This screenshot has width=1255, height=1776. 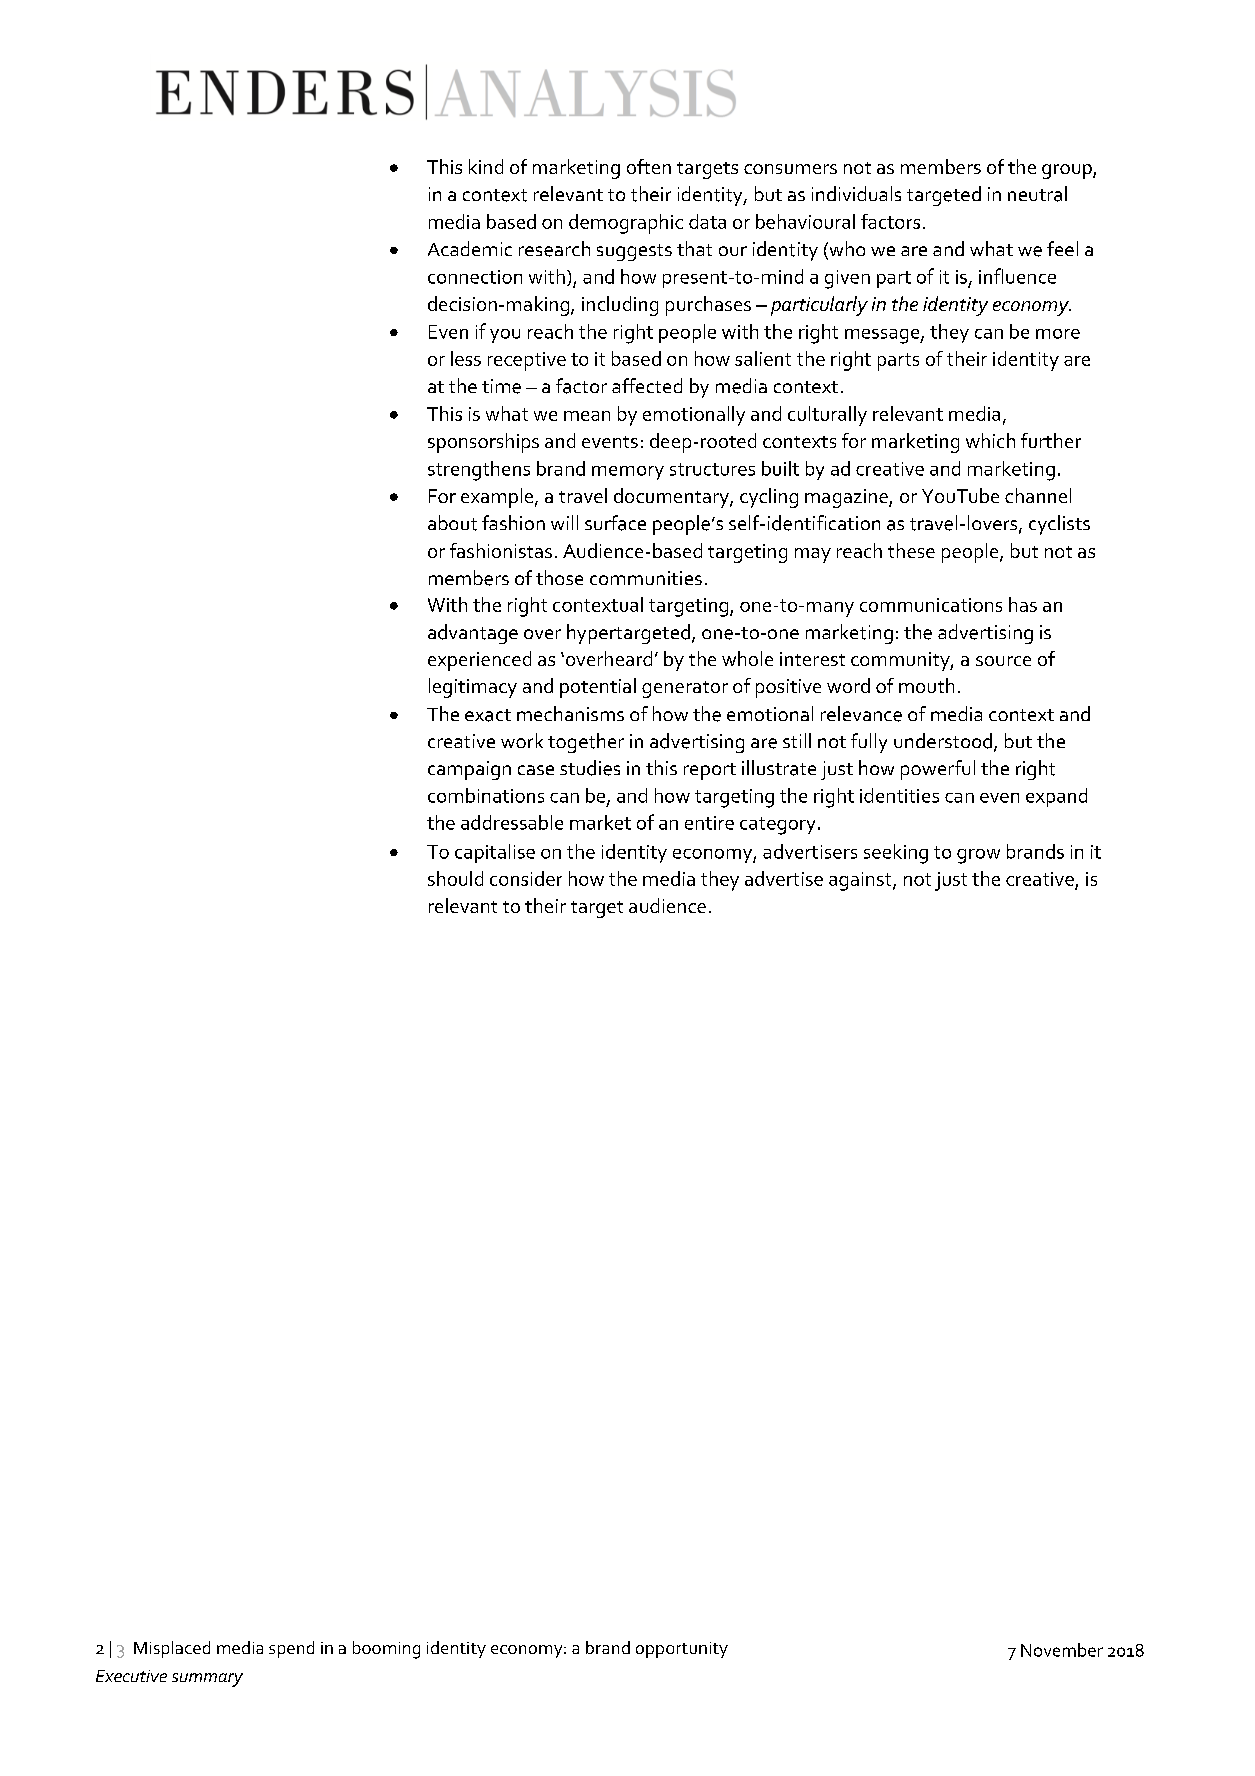 What do you see at coordinates (1062, 1650) in the screenshot?
I see `November` at bounding box center [1062, 1650].
